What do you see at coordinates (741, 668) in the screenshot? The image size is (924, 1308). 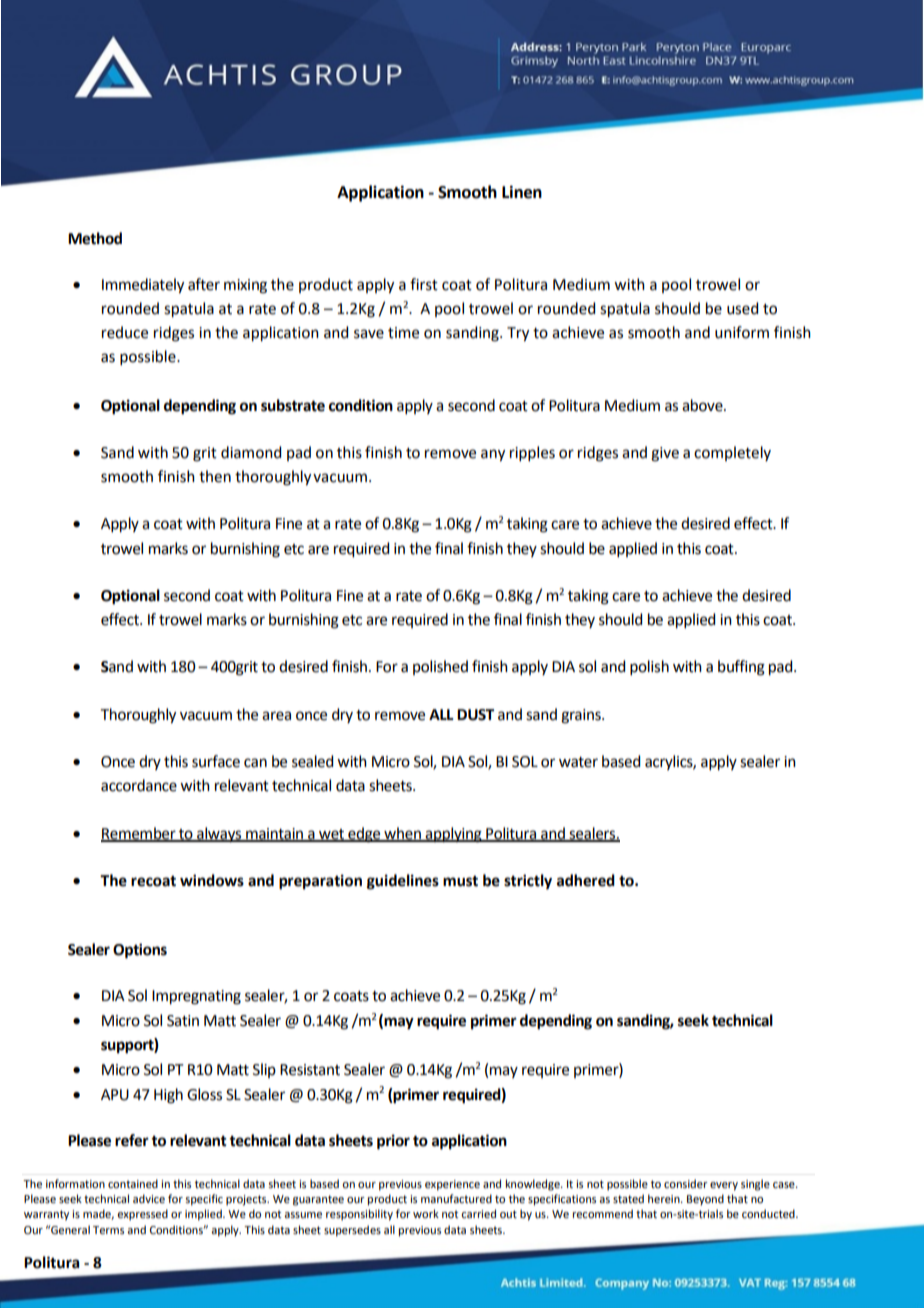 I see `buffing` at bounding box center [741, 668].
